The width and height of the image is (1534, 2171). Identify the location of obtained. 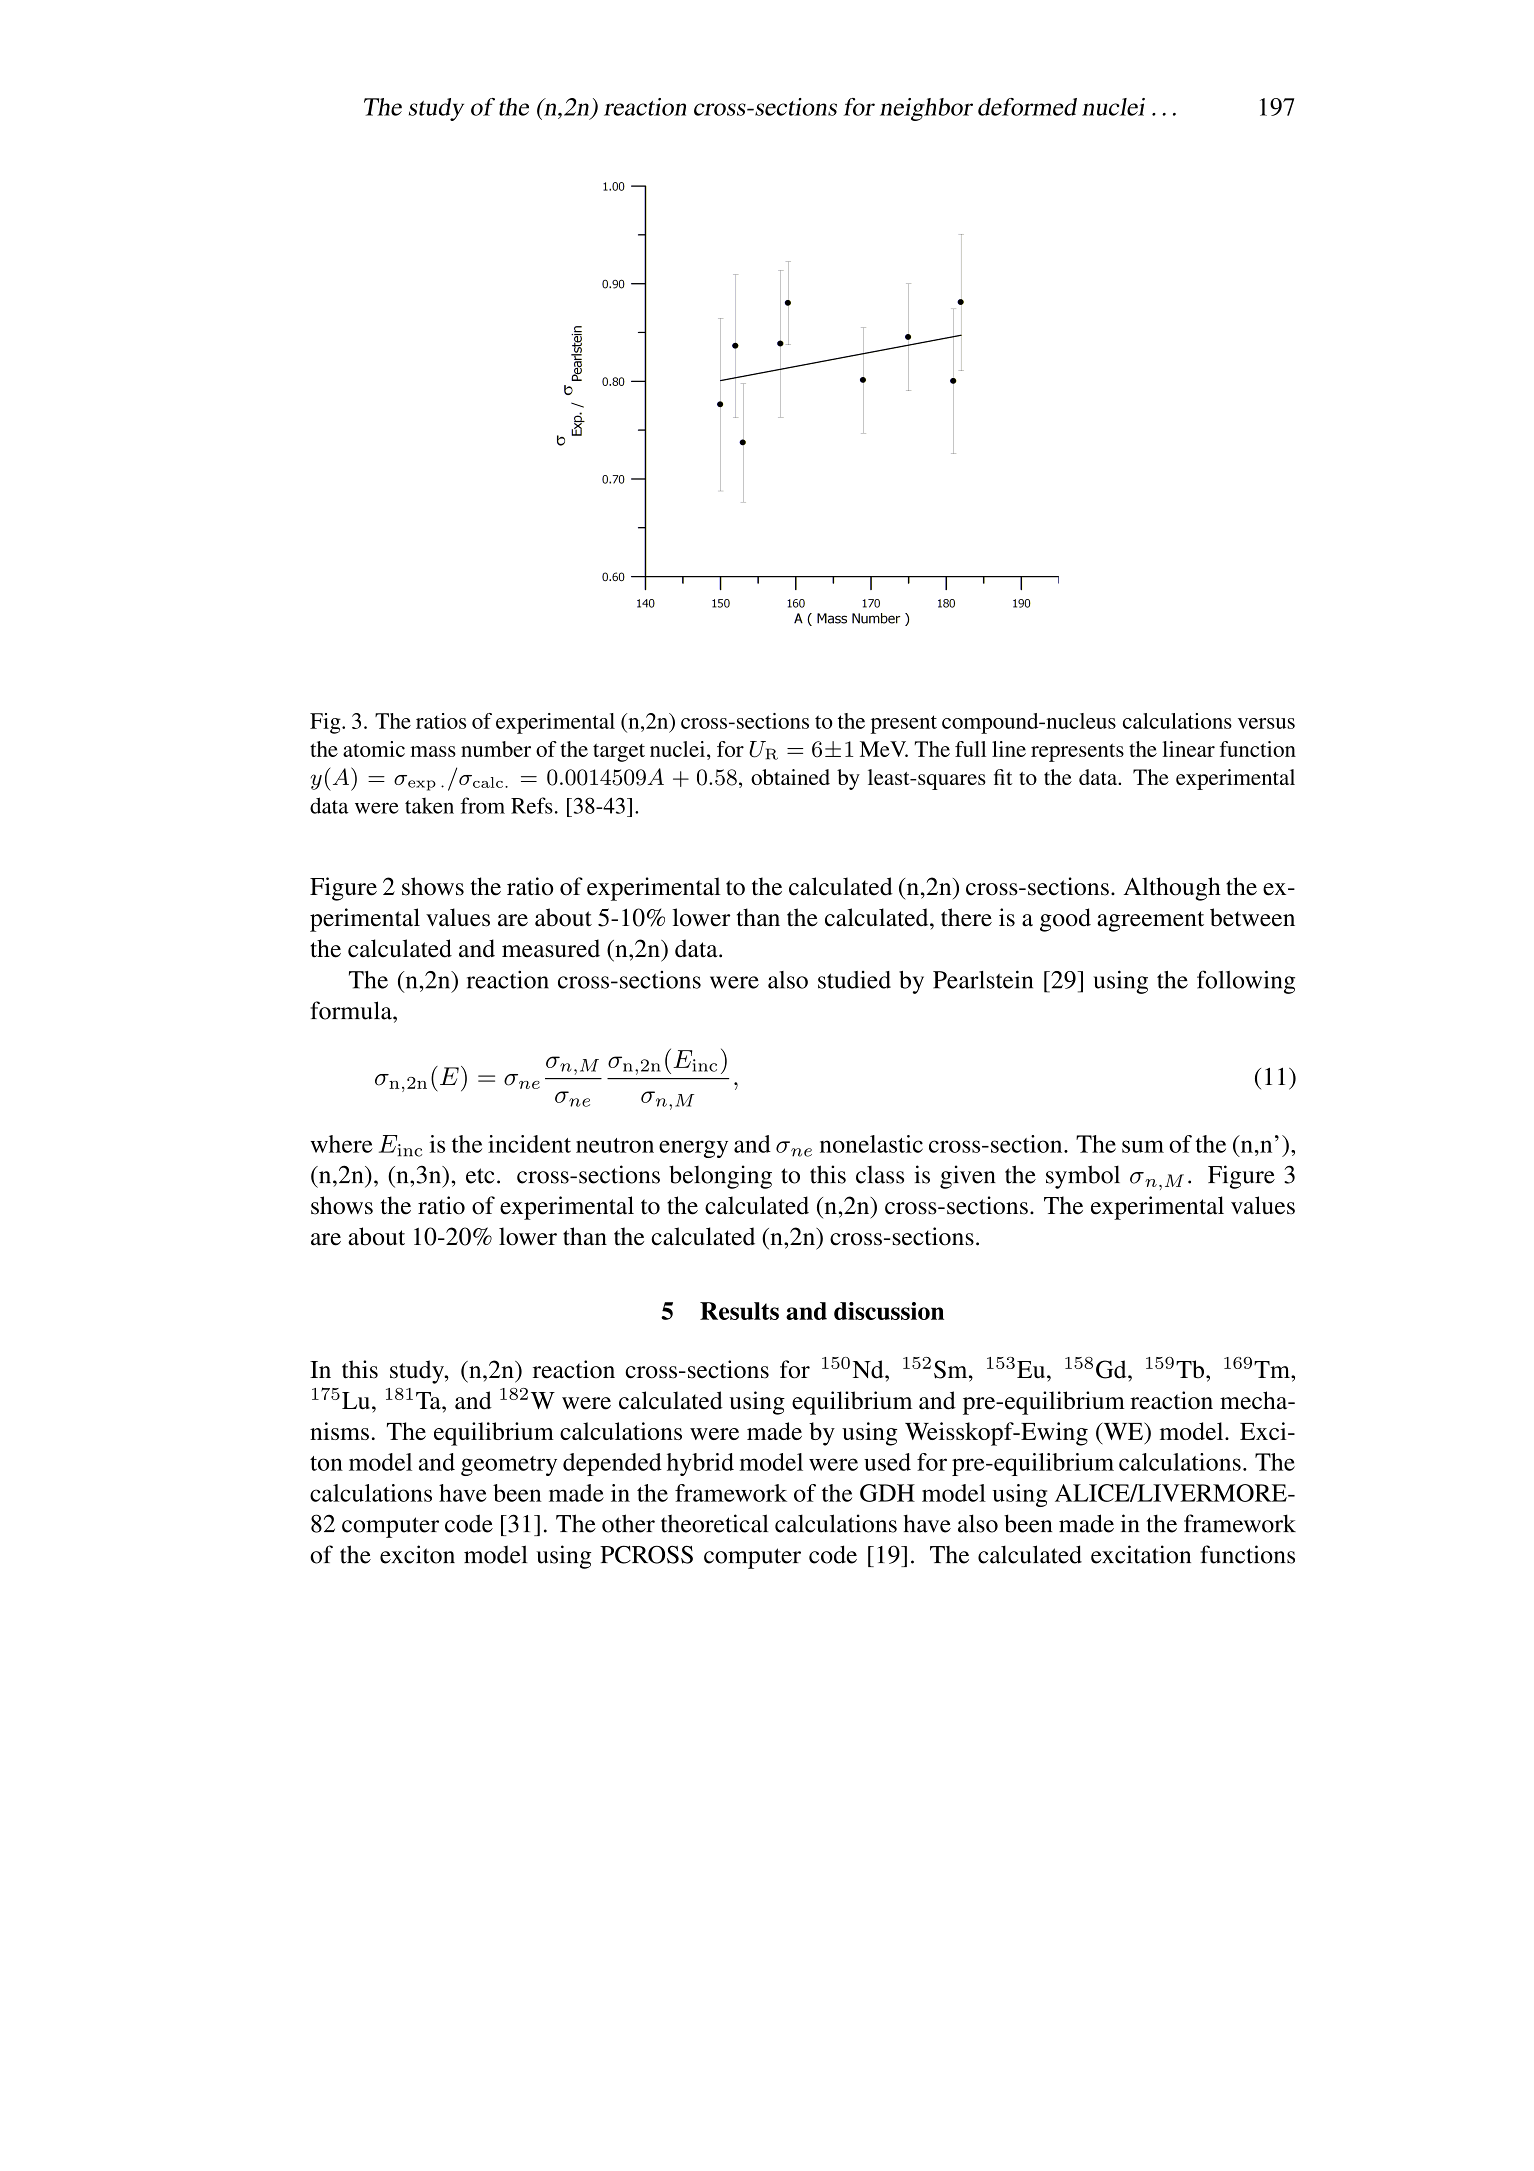
(790, 777).
